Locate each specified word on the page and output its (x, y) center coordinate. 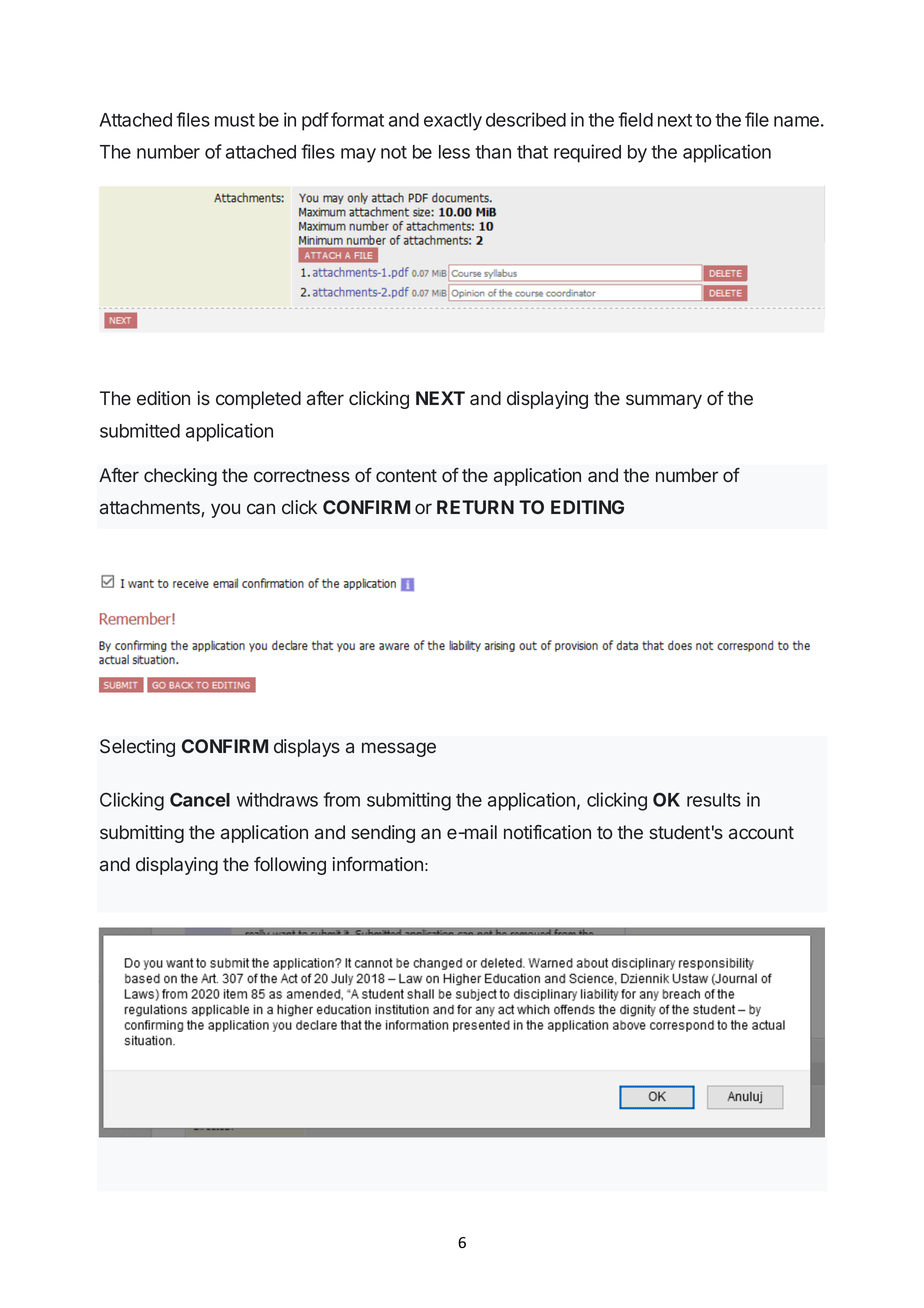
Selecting (137, 748)
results (714, 800)
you (225, 510)
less (454, 152)
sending (383, 834)
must (235, 120)
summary (664, 401)
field (635, 119)
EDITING (587, 507)
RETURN (475, 507)
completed (258, 400)
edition (163, 398)
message (399, 749)
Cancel (200, 799)
